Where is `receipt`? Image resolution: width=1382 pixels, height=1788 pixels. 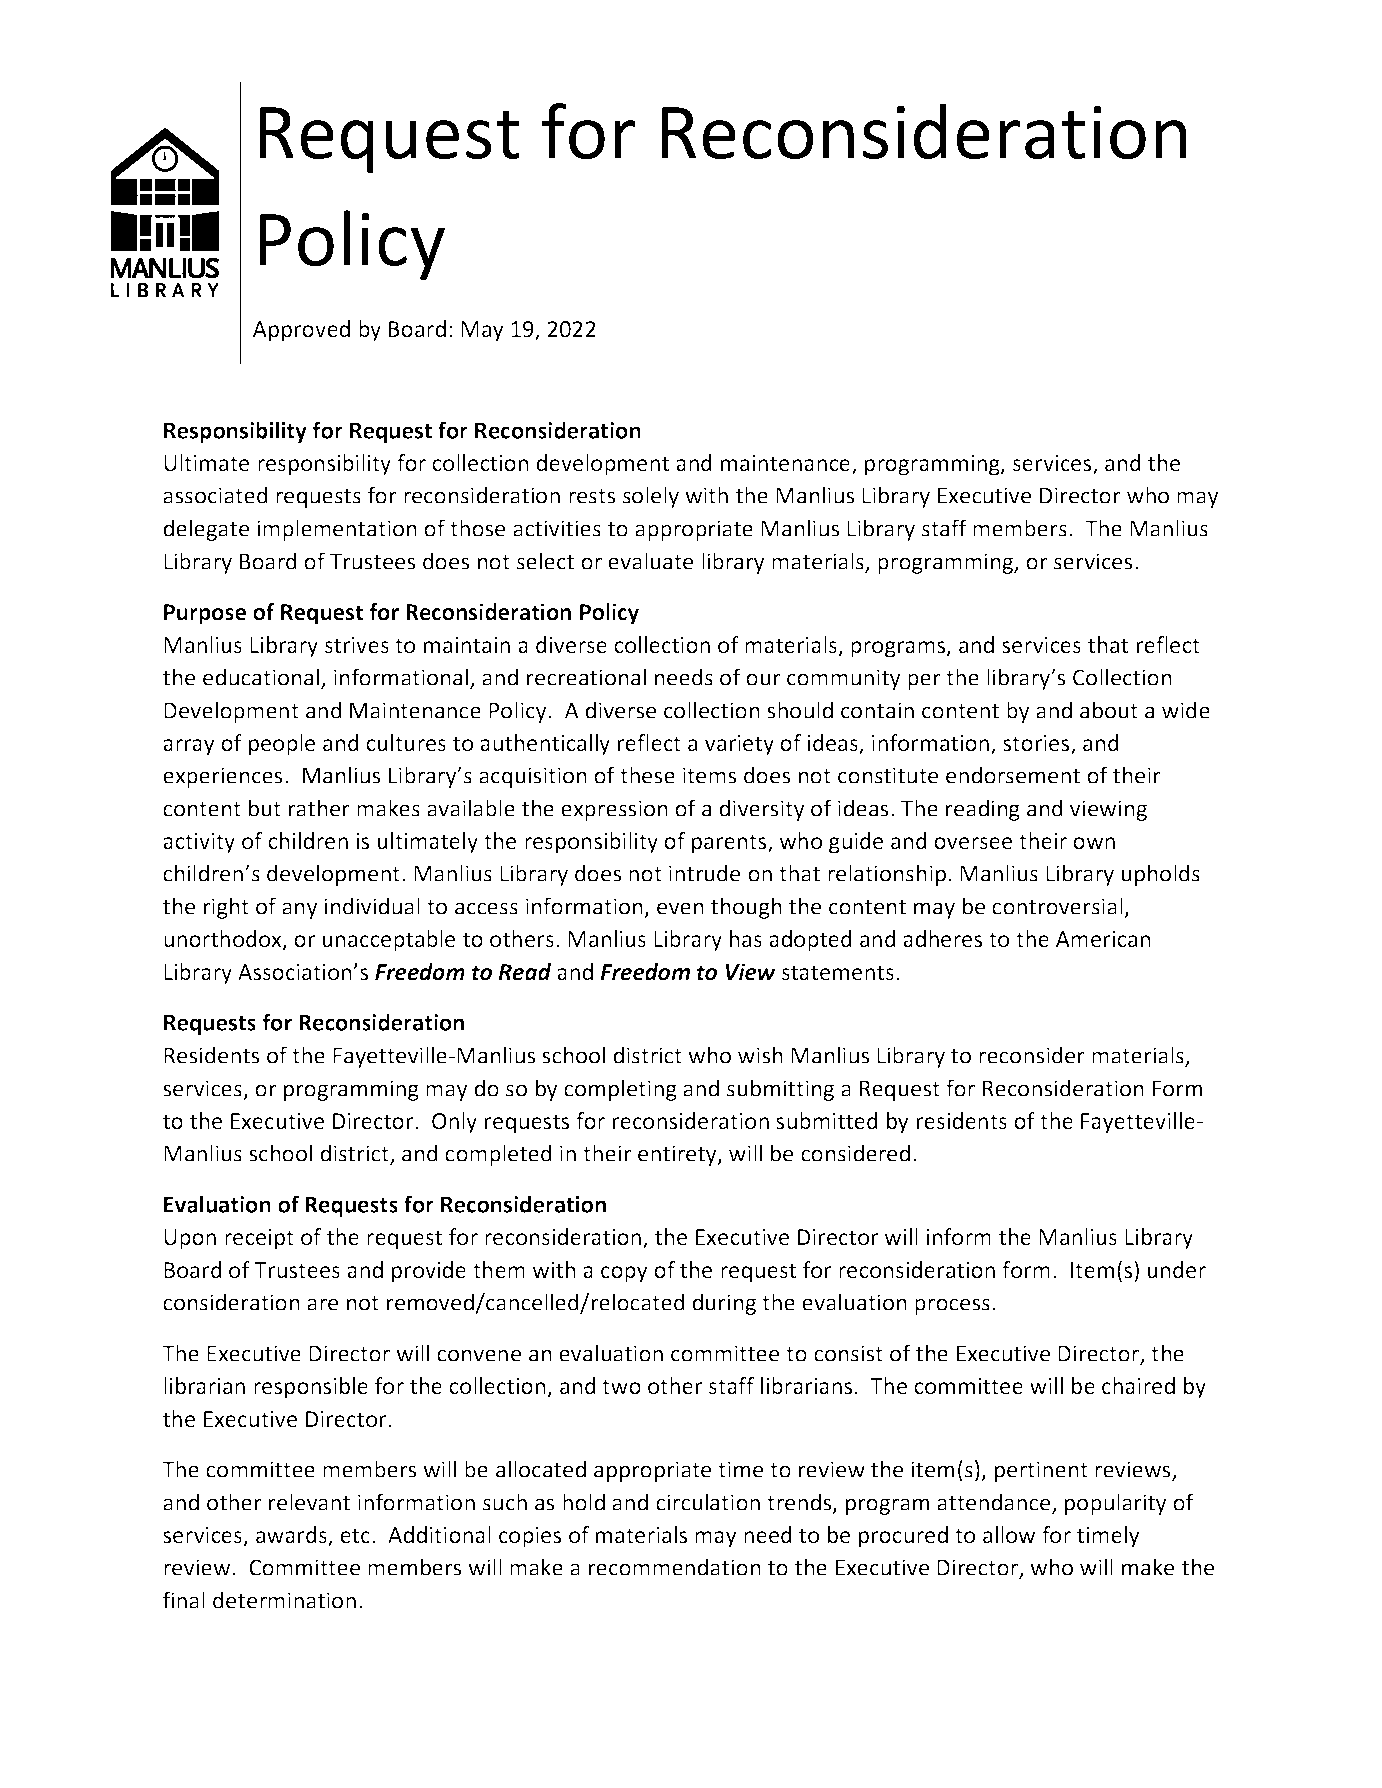 receipt is located at coordinates (259, 1239).
